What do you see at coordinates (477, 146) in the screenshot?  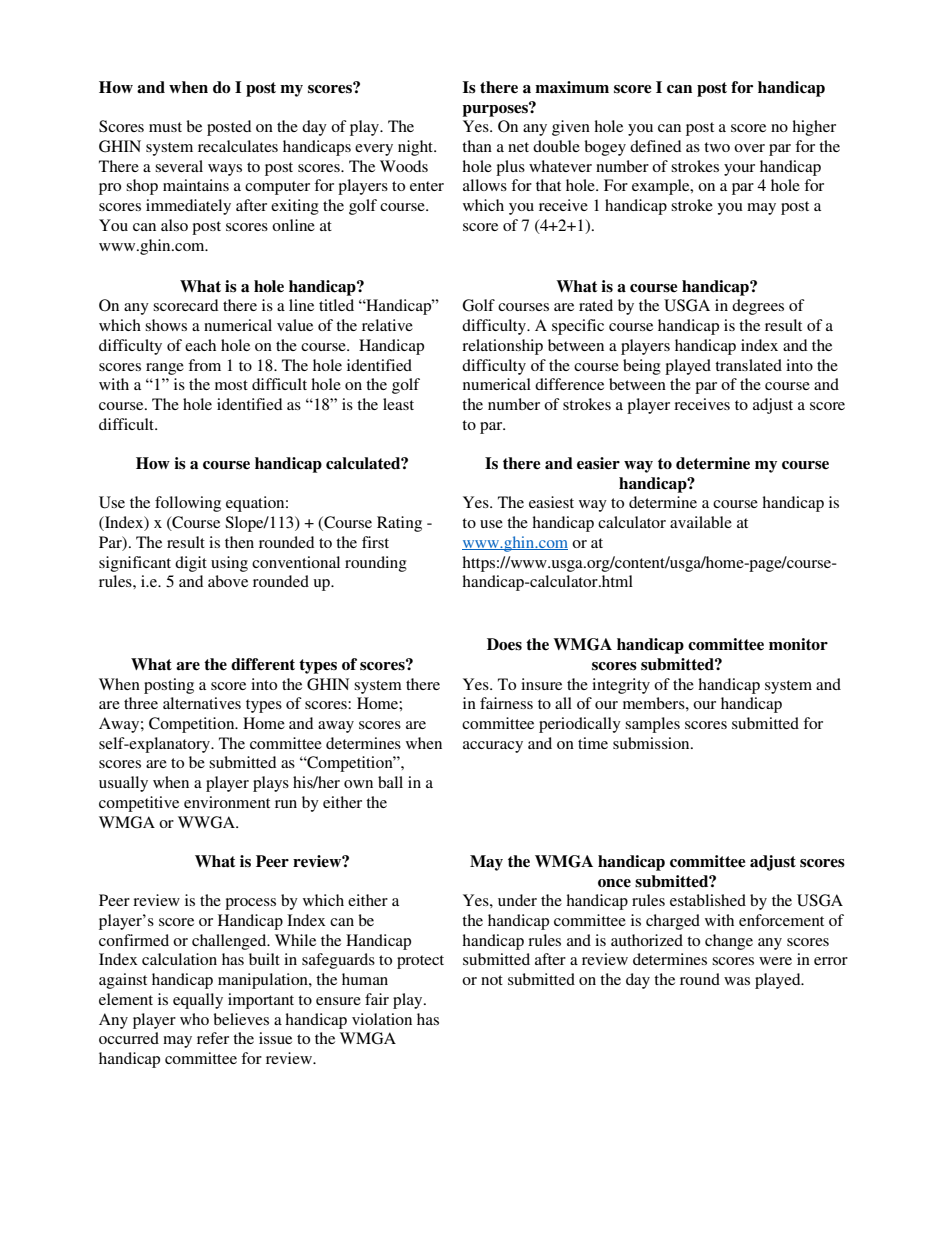 I see `than` at bounding box center [477, 146].
